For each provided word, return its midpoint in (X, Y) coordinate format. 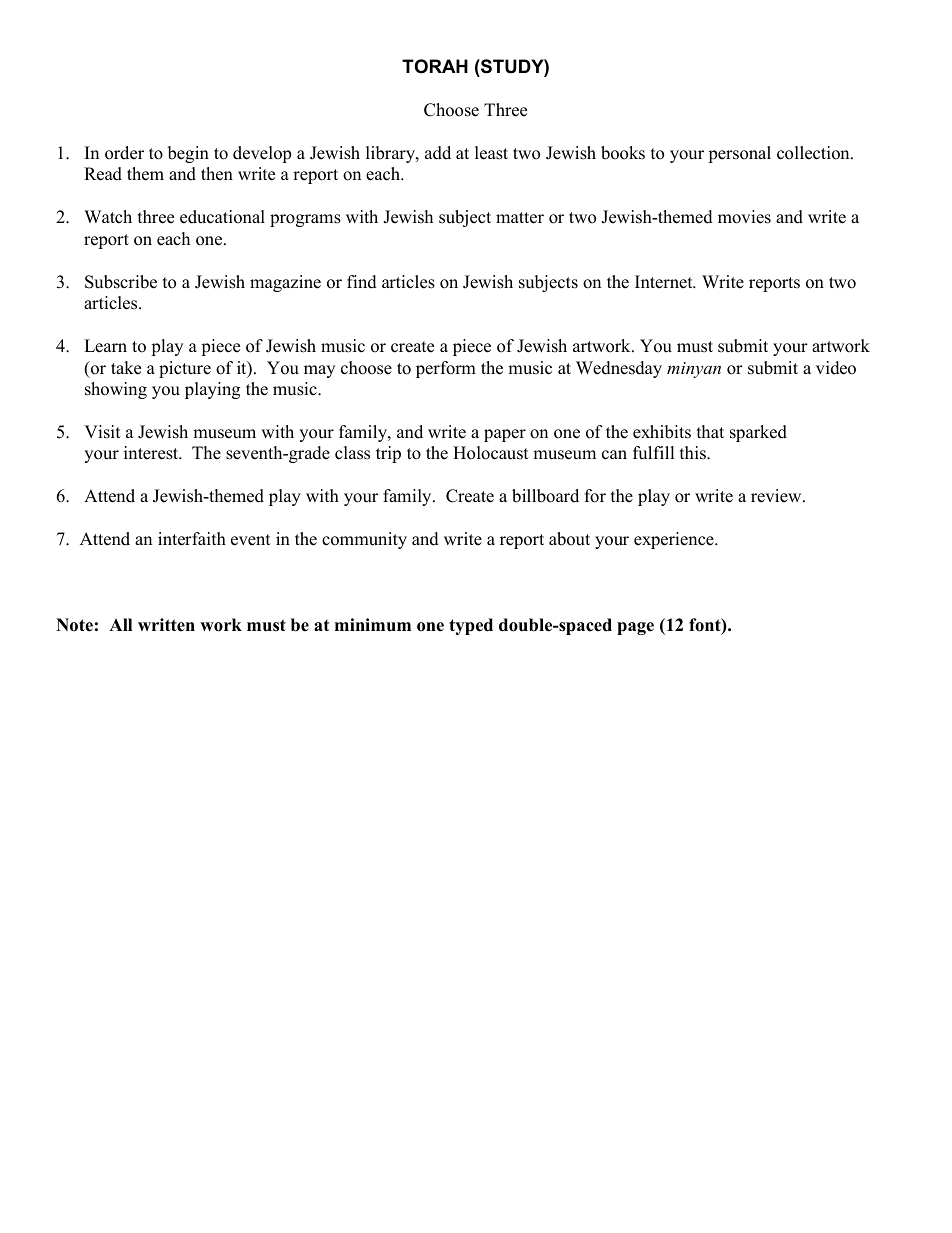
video (836, 368)
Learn (105, 346)
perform (446, 369)
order (124, 153)
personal (739, 154)
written (166, 625)
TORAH (435, 66)
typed (471, 626)
